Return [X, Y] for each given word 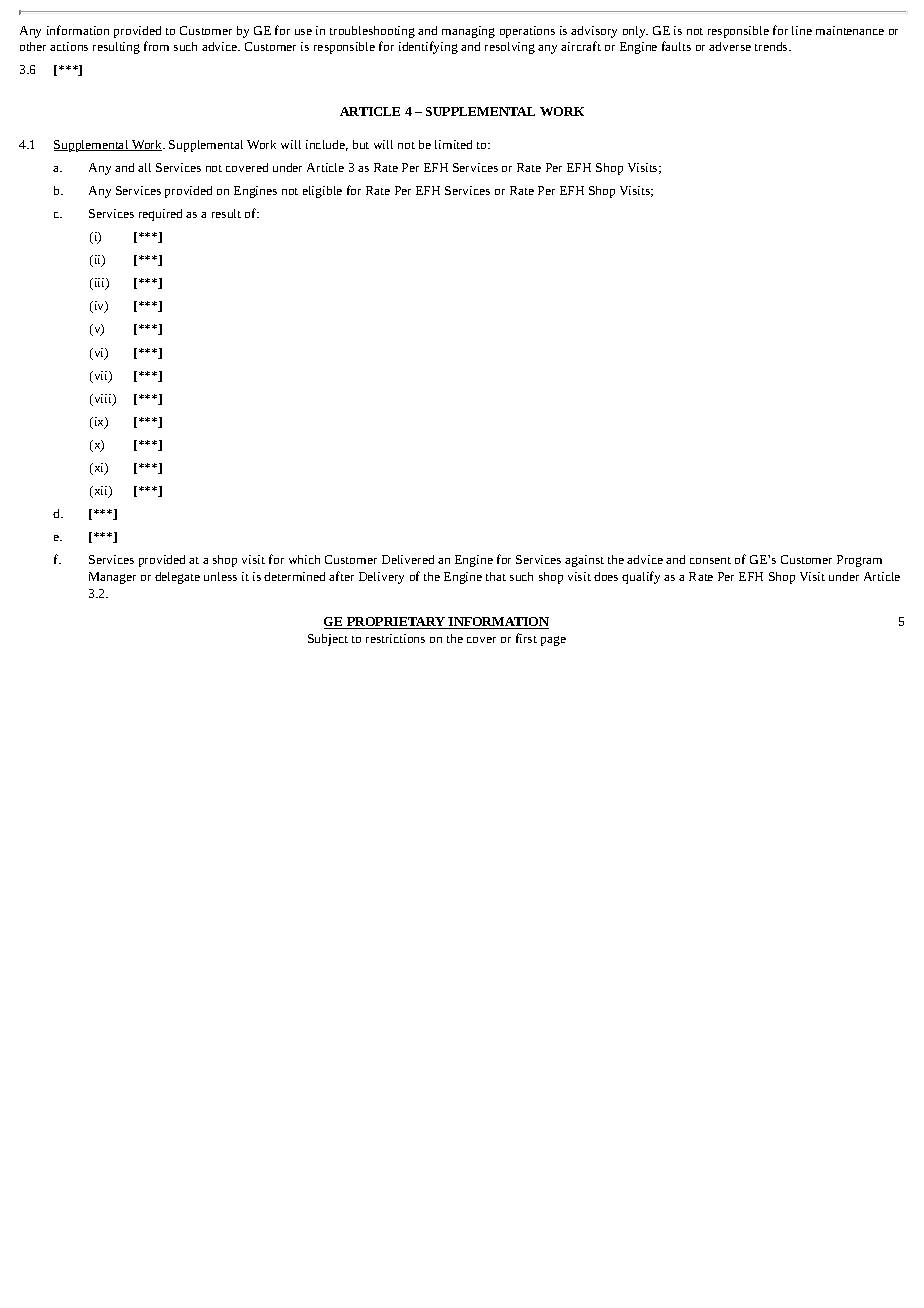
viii [103, 400]
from [156, 46]
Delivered [408, 559]
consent [710, 560]
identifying [428, 47]
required [160, 215]
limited [453, 144]
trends [772, 46]
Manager [112, 578]
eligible [322, 192]
